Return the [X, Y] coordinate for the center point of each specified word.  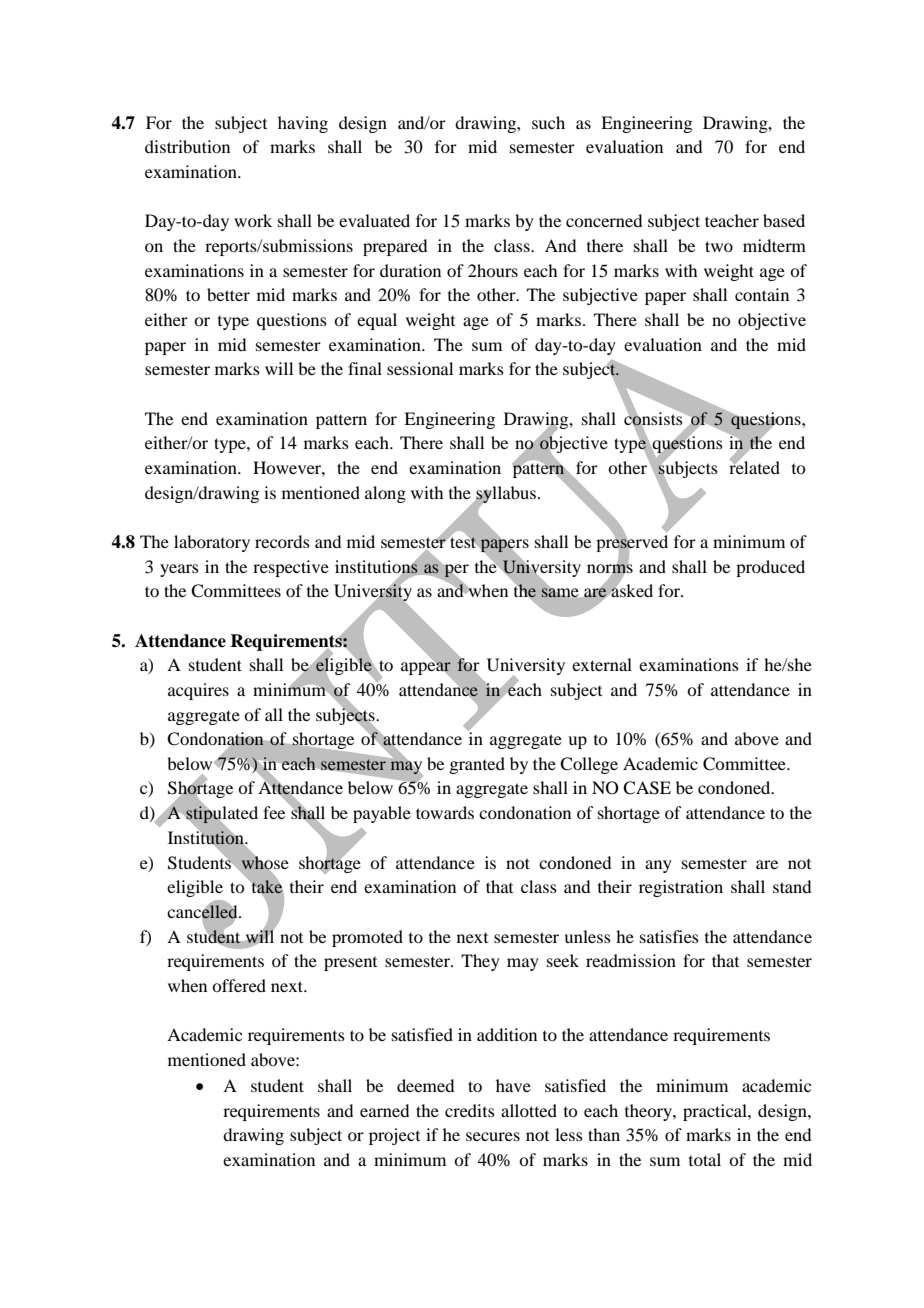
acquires [198, 691]
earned [384, 1110]
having [303, 124]
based [784, 220]
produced [770, 568]
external [602, 664]
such [548, 122]
